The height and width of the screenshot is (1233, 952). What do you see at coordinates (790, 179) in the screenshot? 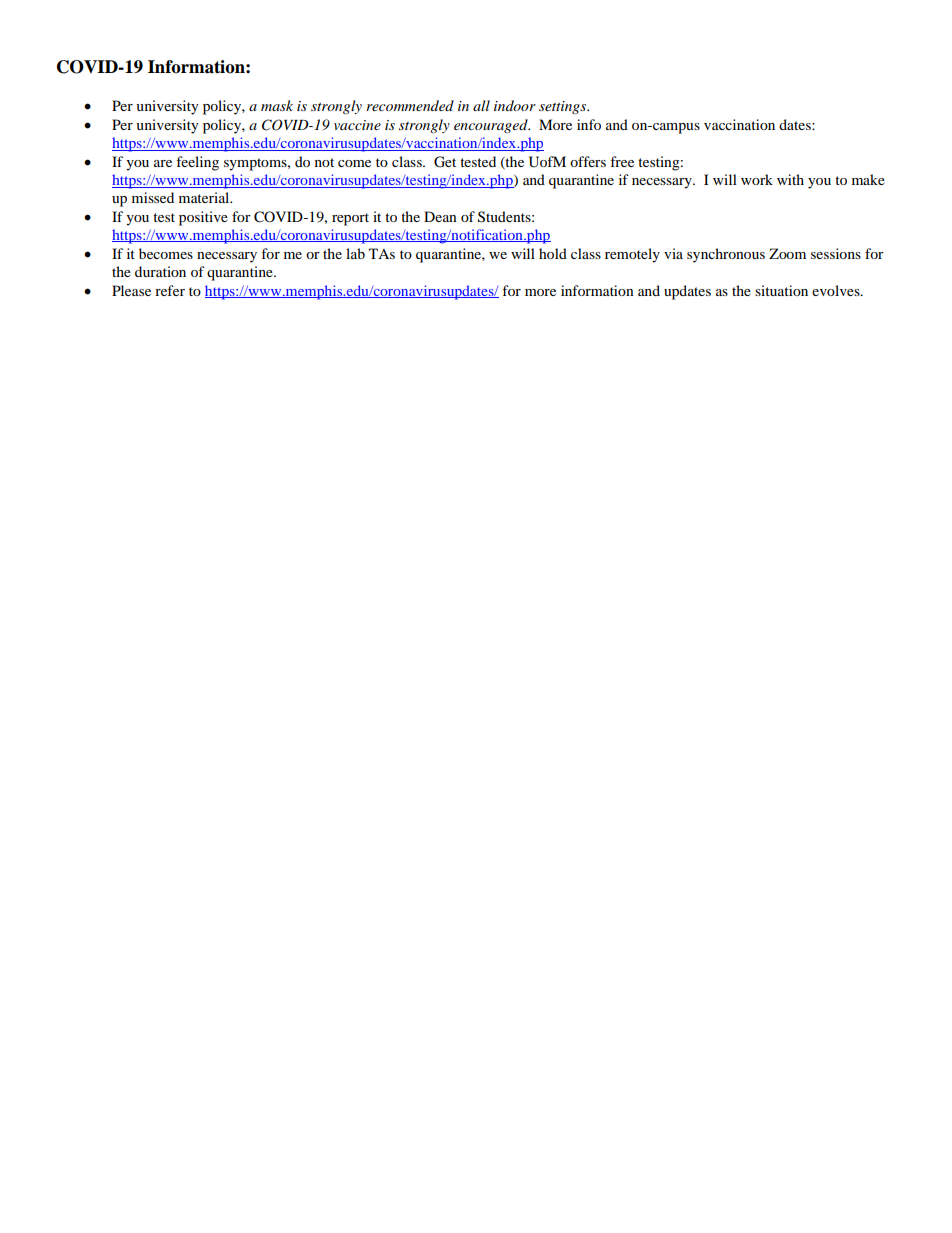
I see `with` at bounding box center [790, 179].
